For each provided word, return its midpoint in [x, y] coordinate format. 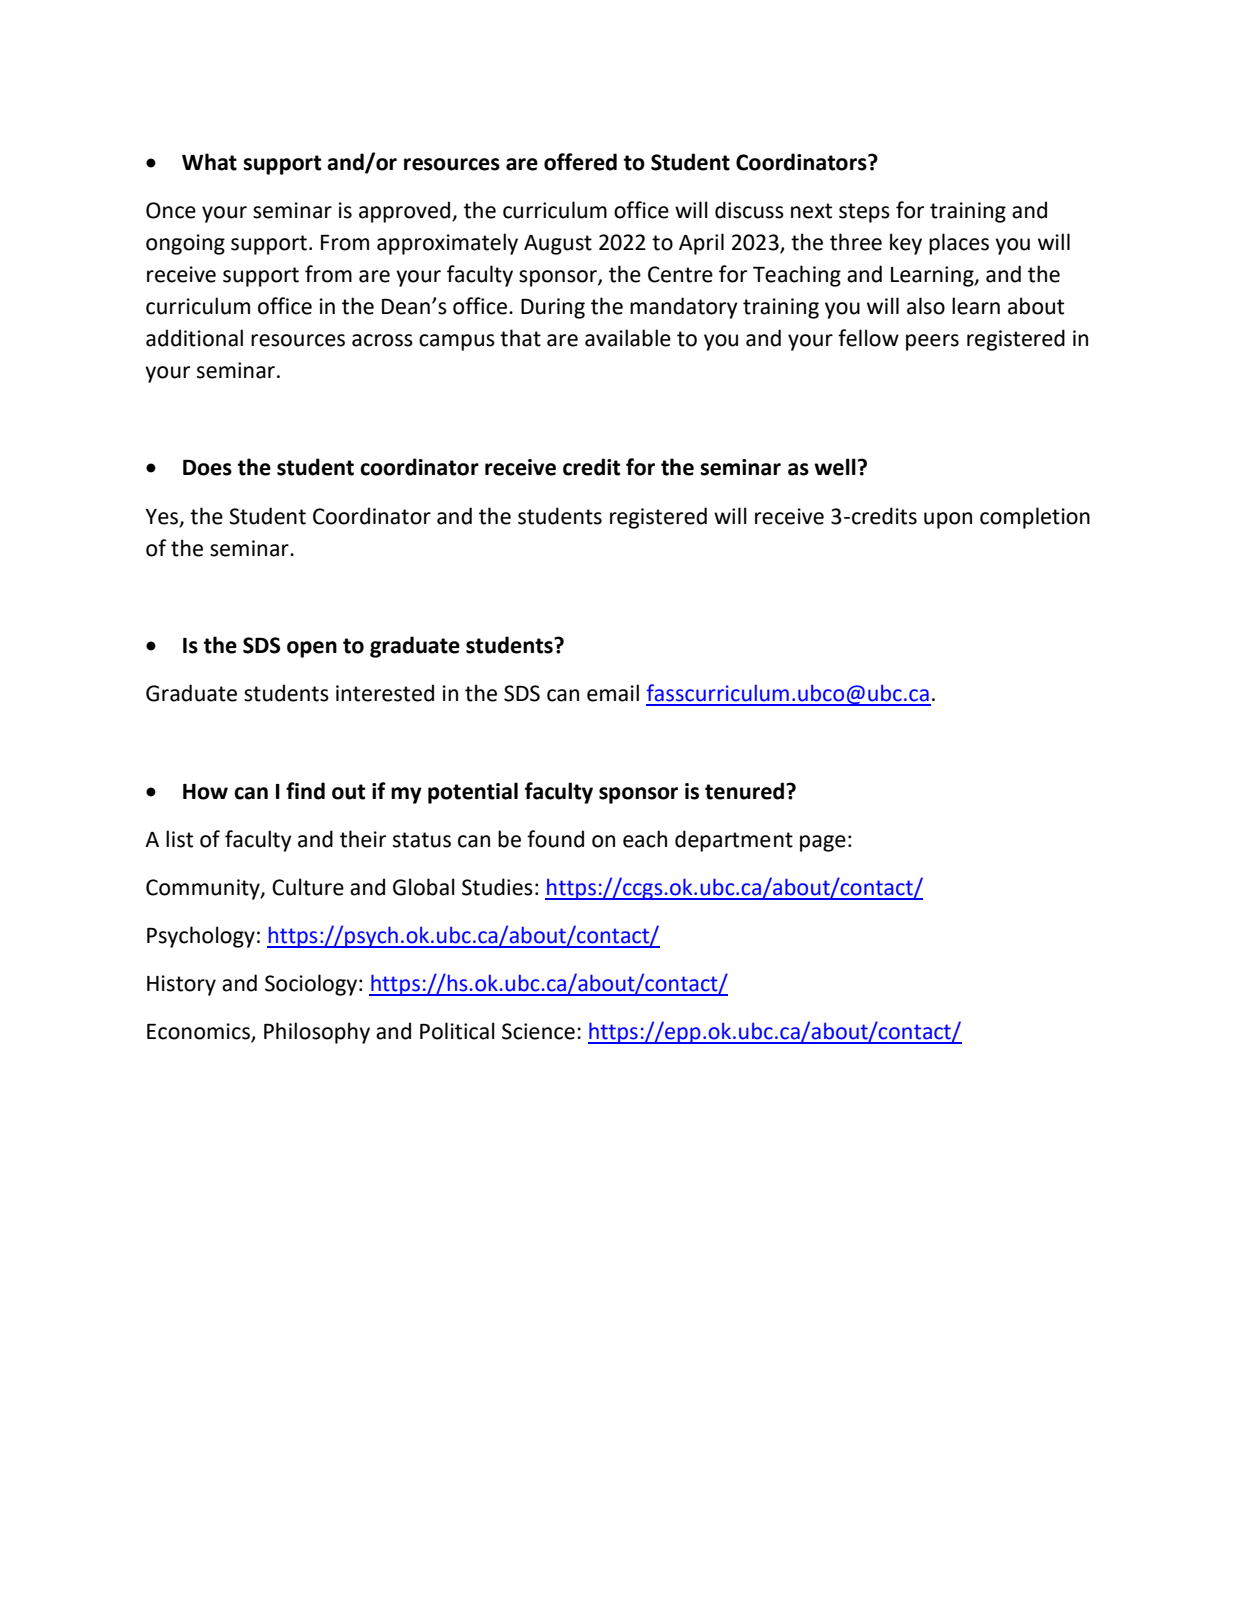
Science [538, 1031]
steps [864, 213]
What [209, 162]
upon [948, 520]
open [312, 649]
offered [580, 162]
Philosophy [317, 1033]
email [613, 693]
